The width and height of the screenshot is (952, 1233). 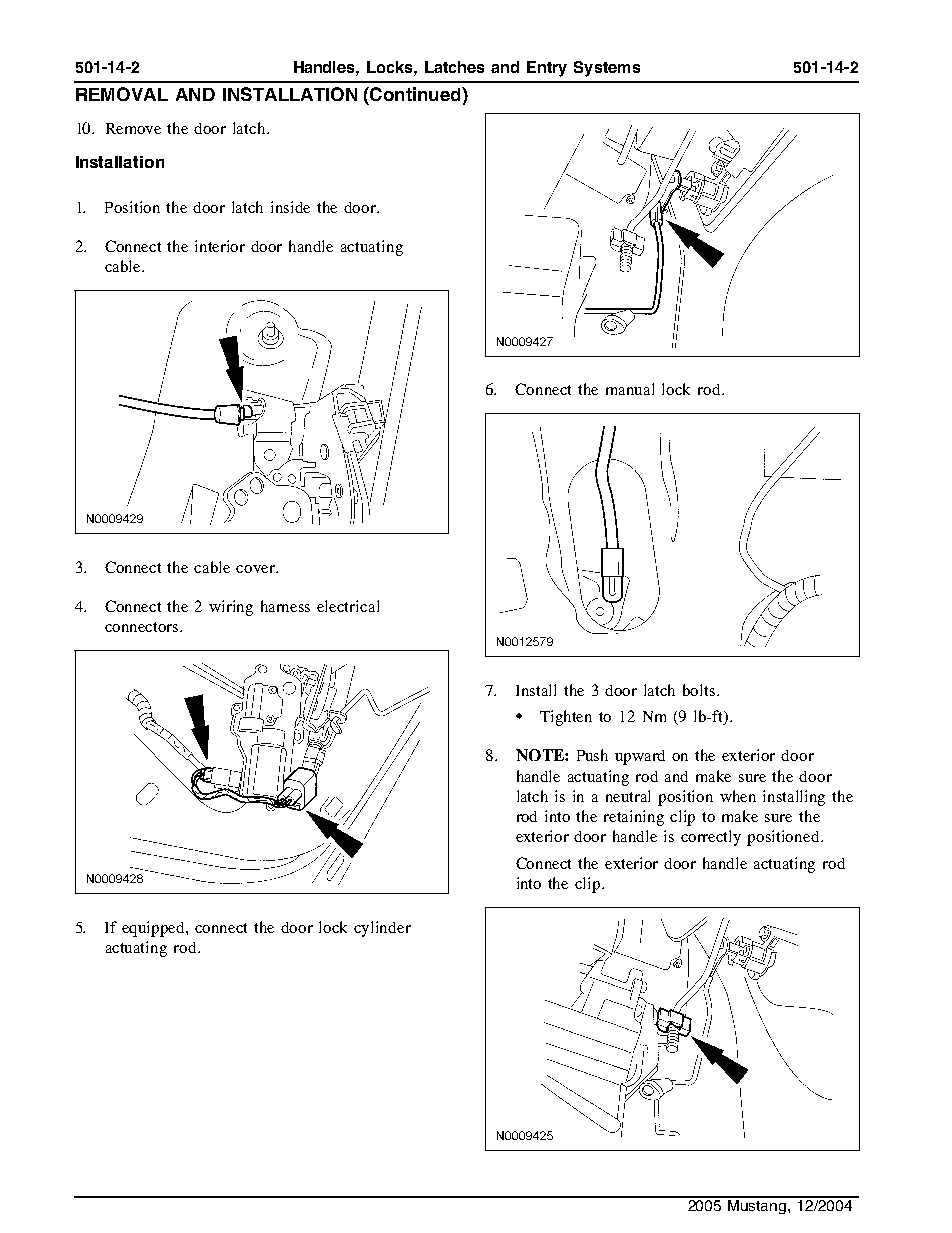 I want to click on cylinder, so click(x=382, y=929).
